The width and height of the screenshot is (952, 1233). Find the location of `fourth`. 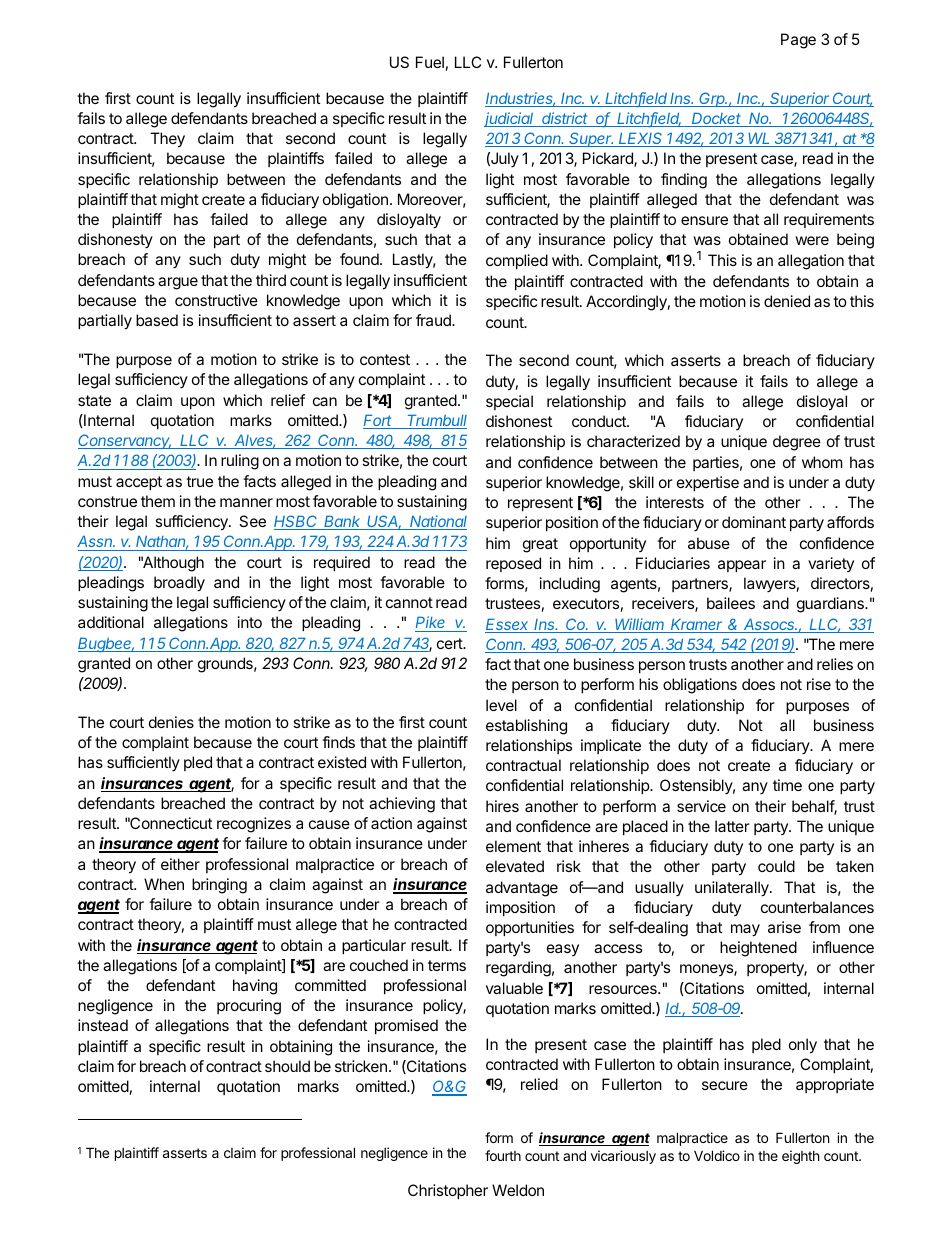

fourth is located at coordinates (503, 1155).
